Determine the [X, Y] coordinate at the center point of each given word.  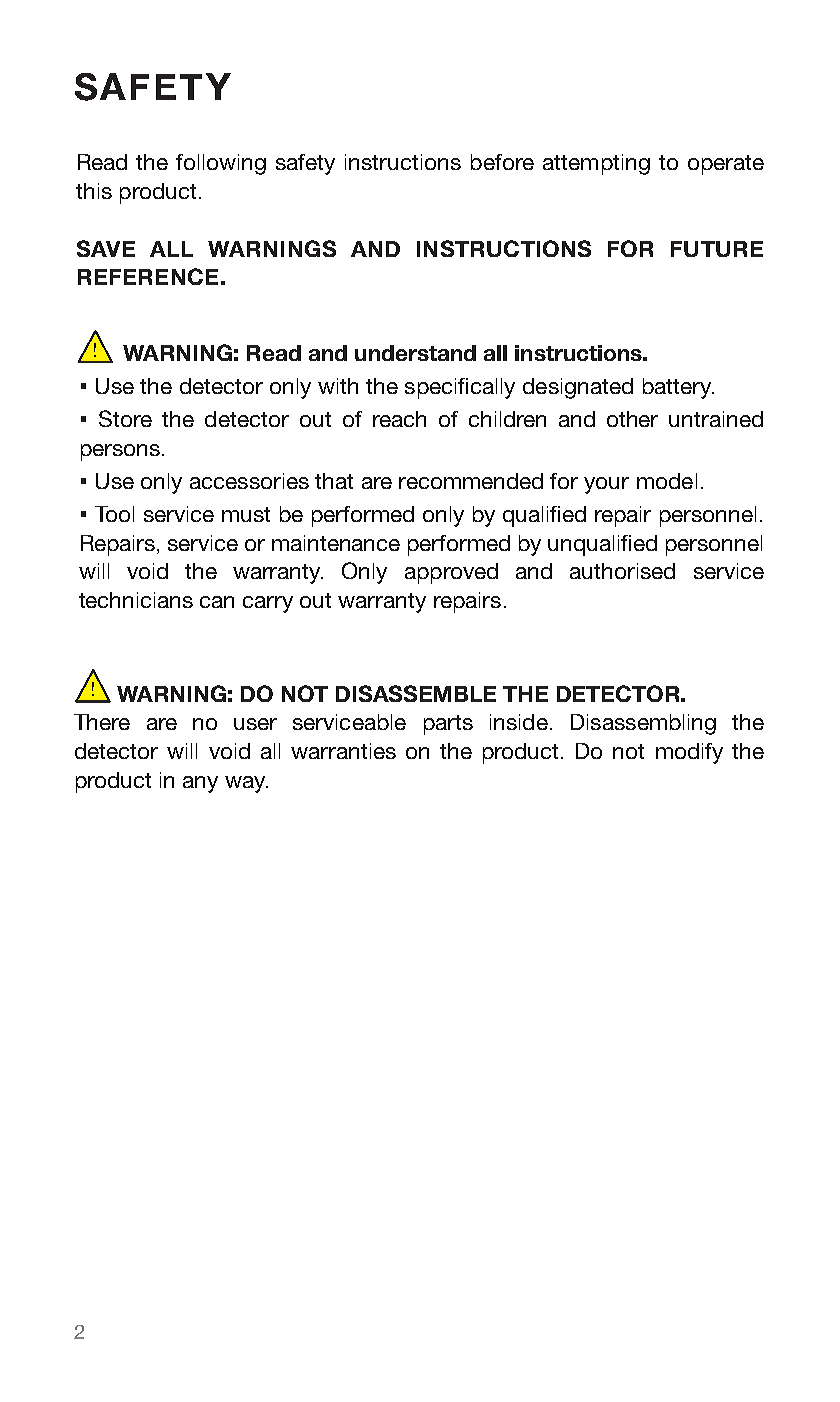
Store [125, 418]
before [502, 162]
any [200, 784]
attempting [596, 164]
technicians [136, 600]
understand [415, 353]
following [221, 164]
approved [451, 573]
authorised [622, 571]
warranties [343, 751]
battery [678, 388]
